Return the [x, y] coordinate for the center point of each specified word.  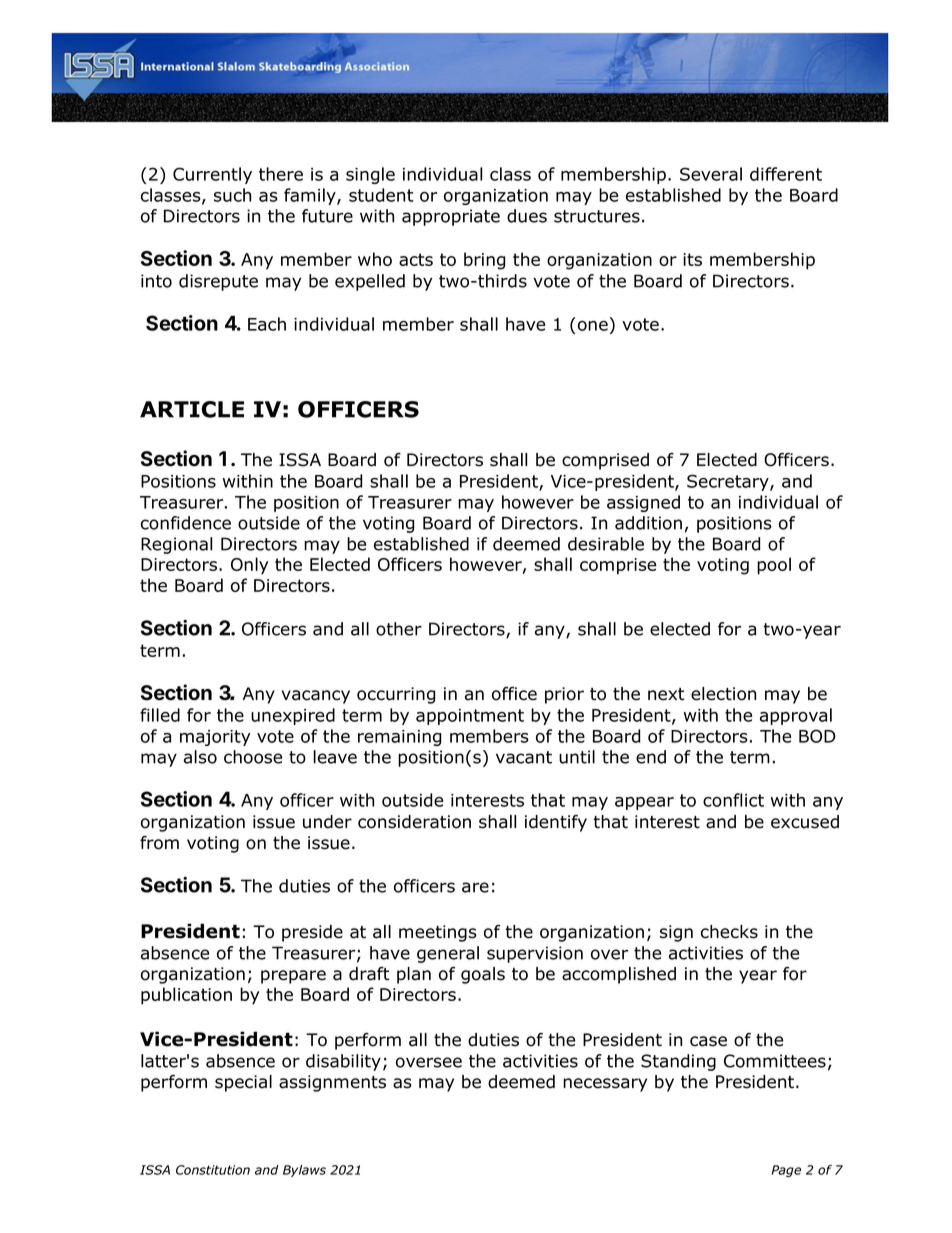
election [723, 694]
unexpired [293, 716]
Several [711, 174]
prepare [293, 977]
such [232, 195]
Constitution [213, 1170]
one [593, 326]
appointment [470, 717]
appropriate [451, 217]
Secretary [729, 482]
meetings [438, 933]
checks [729, 932]
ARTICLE [192, 409]
